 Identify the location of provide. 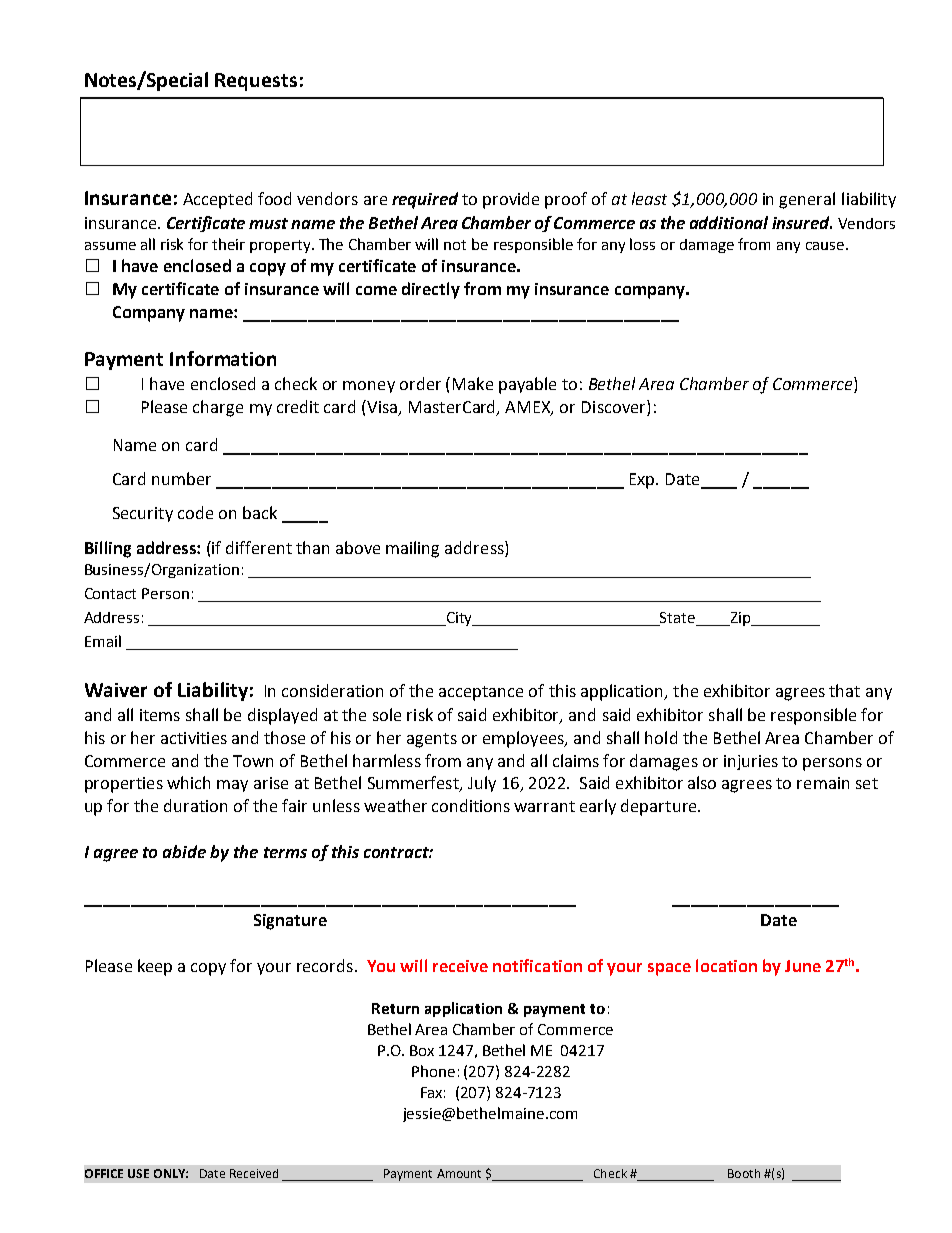
(511, 200).
